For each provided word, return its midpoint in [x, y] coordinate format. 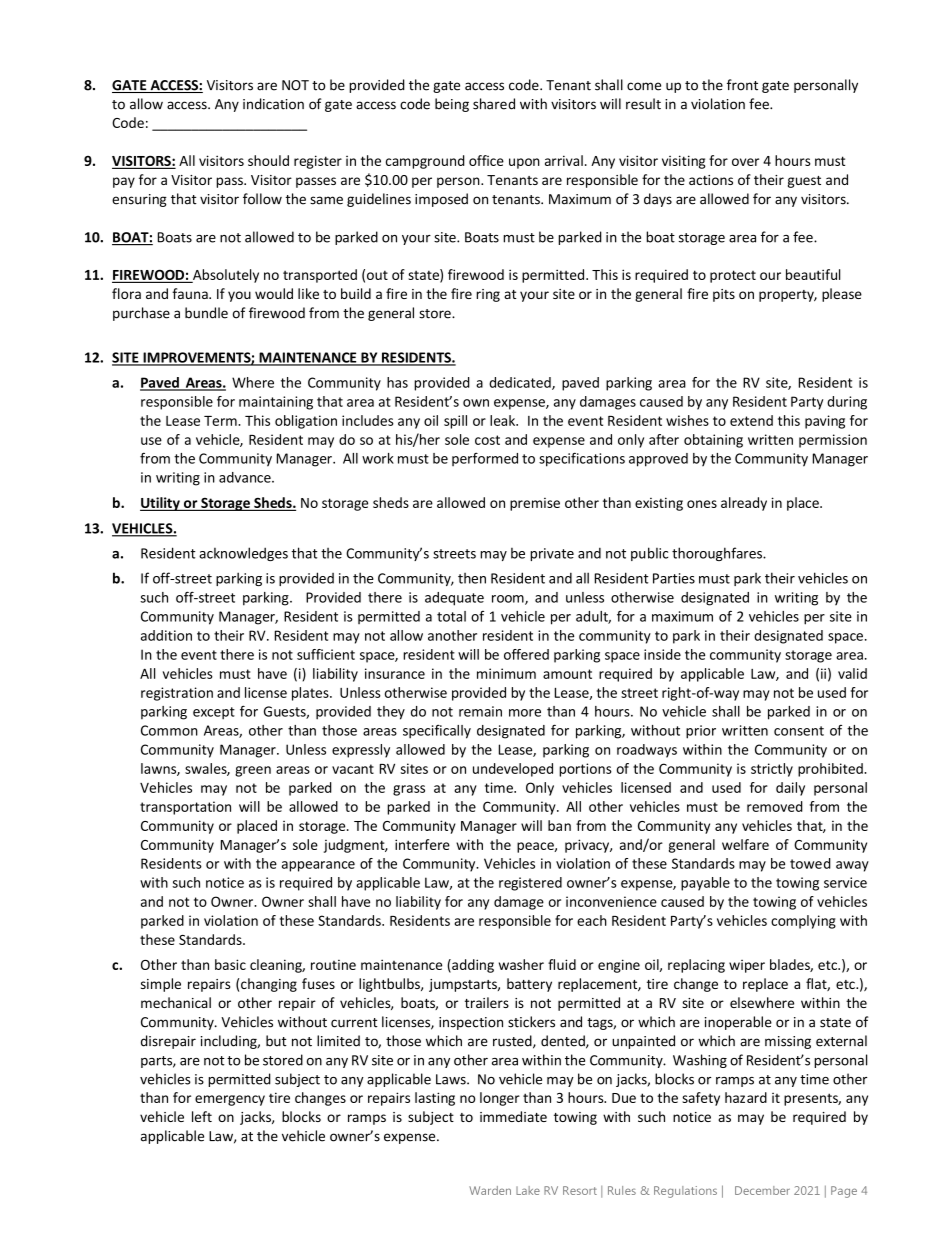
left [202, 1116]
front [742, 85]
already [744, 504]
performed [485, 459]
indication [273, 104]
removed [775, 806]
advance [246, 477]
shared [494, 104]
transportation [185, 808]
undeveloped [513, 770]
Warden [490, 1190]
